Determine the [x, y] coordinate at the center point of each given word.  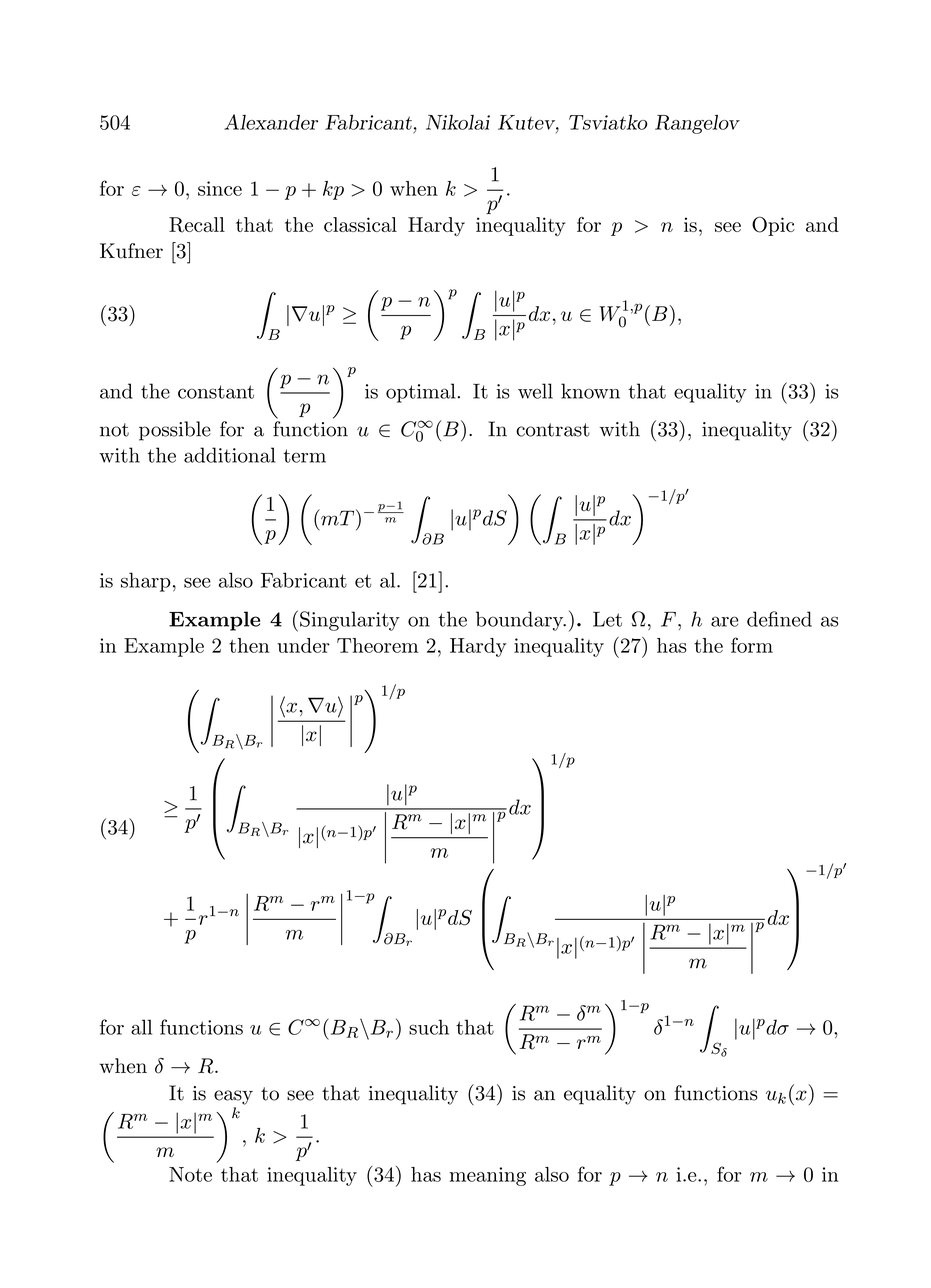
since [220, 188]
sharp [146, 582]
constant [216, 392]
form [752, 645]
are [724, 621]
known [590, 391]
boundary [521, 621]
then [249, 645]
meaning [488, 1176]
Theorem [377, 645]
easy [233, 1097]
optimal [421, 393]
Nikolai [458, 122]
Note [190, 1174]
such [429, 1027]
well [535, 391]
